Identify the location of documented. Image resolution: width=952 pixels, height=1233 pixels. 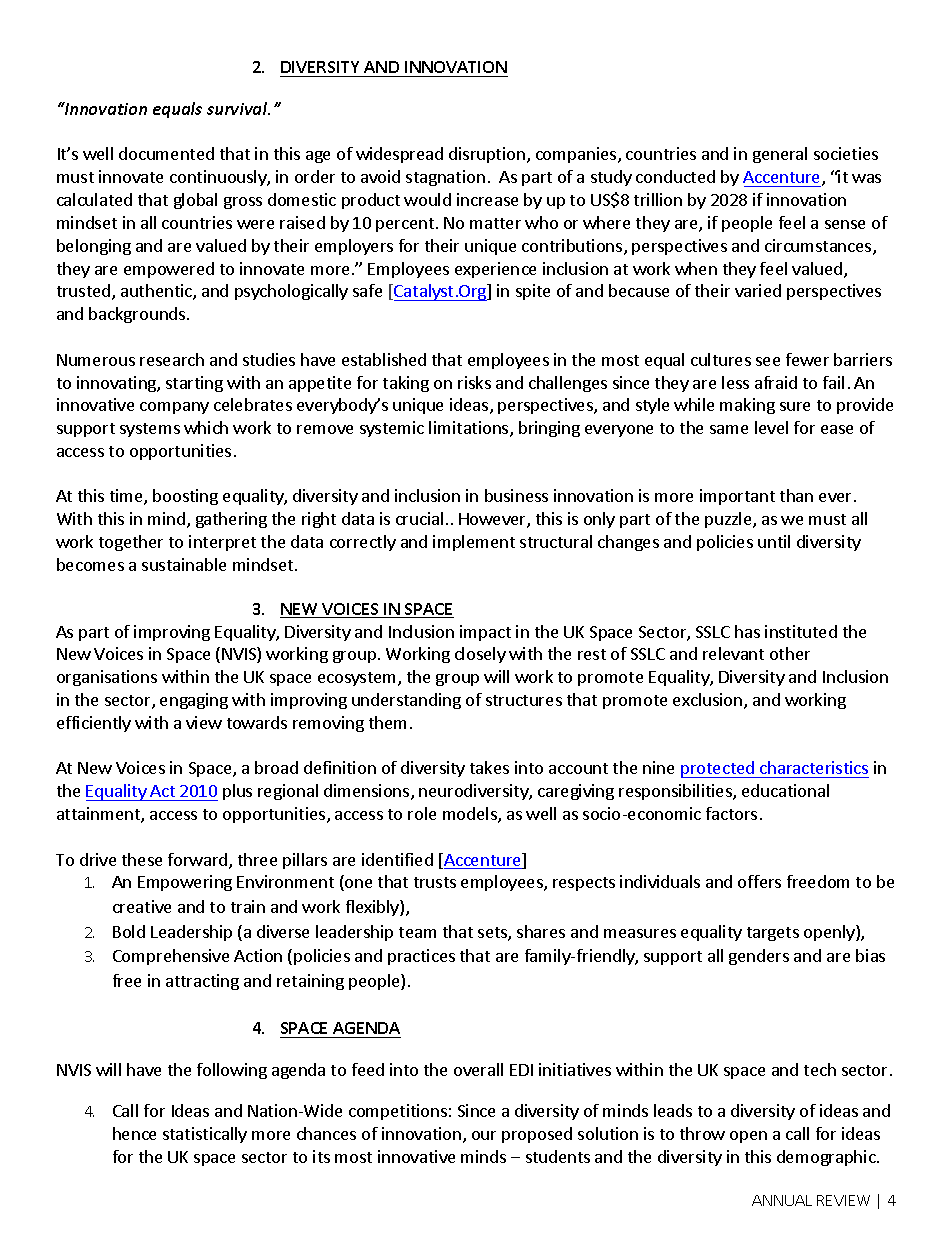
(166, 153).
